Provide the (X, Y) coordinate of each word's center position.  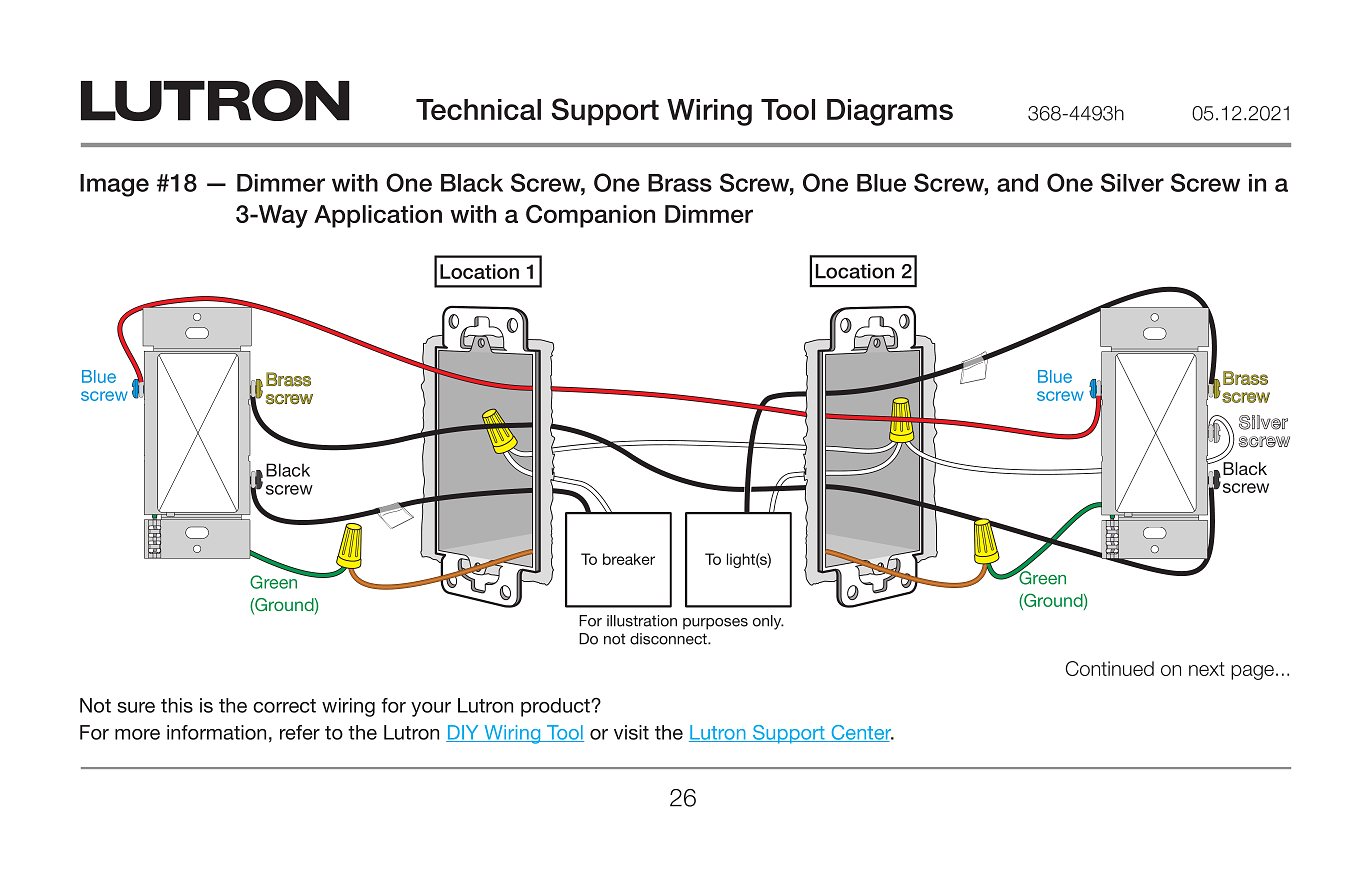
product (556, 707)
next (1207, 669)
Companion (590, 216)
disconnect (669, 639)
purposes (715, 624)
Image (114, 185)
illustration (642, 621)
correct (284, 706)
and (1017, 183)
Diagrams (890, 112)
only (768, 622)
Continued (1109, 668)
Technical (478, 109)
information (216, 732)
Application (378, 216)
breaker (629, 559)
